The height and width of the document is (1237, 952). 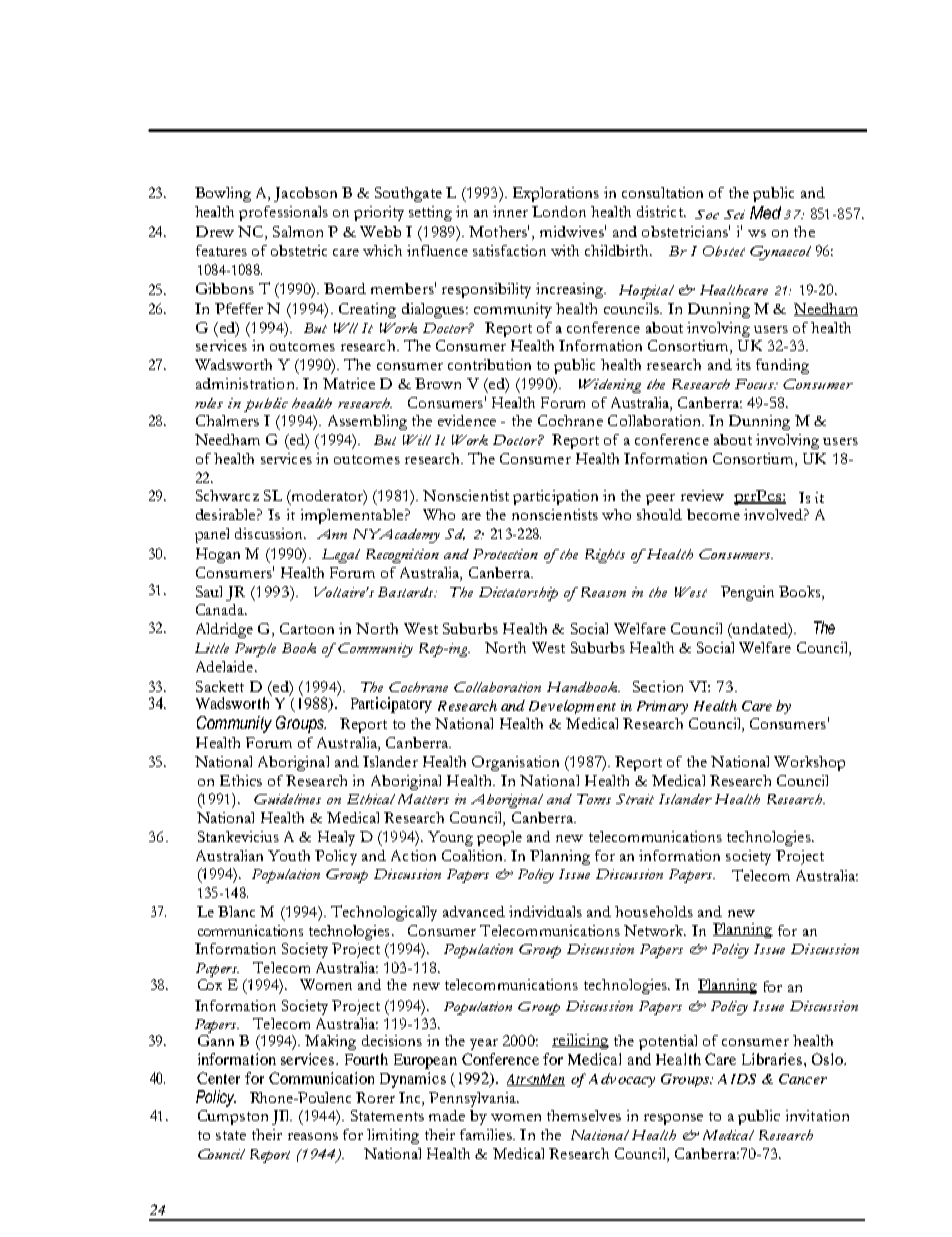 I want to click on Chalmers, so click(x=227, y=420).
